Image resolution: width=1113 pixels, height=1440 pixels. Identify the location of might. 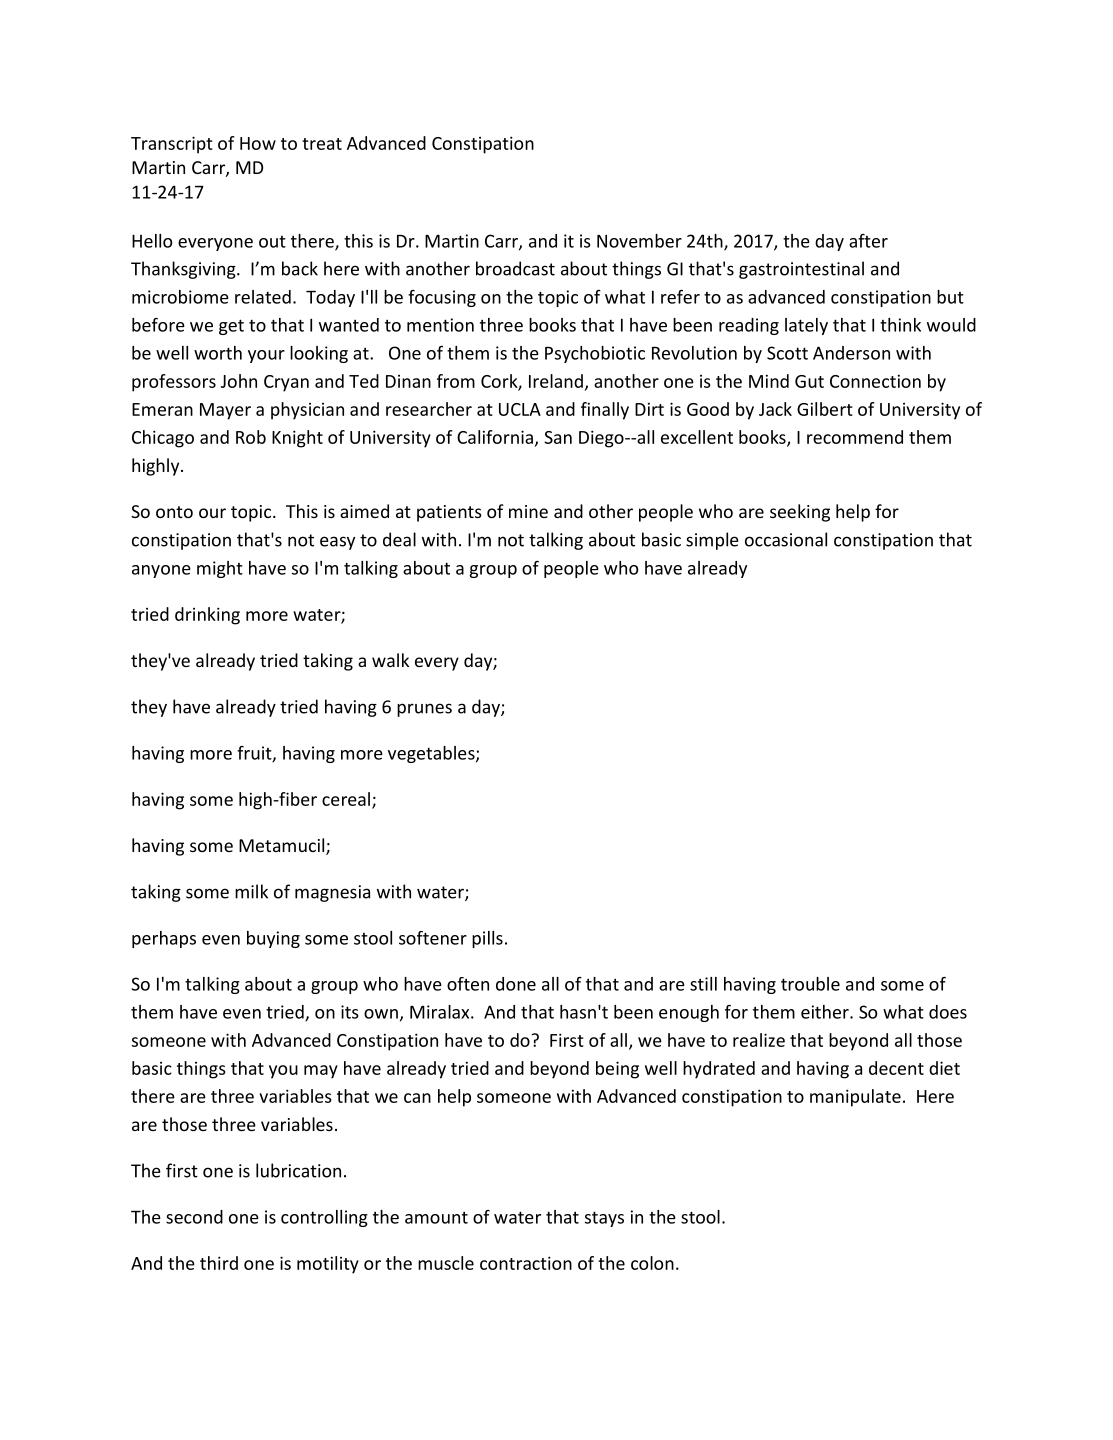
(220, 569).
